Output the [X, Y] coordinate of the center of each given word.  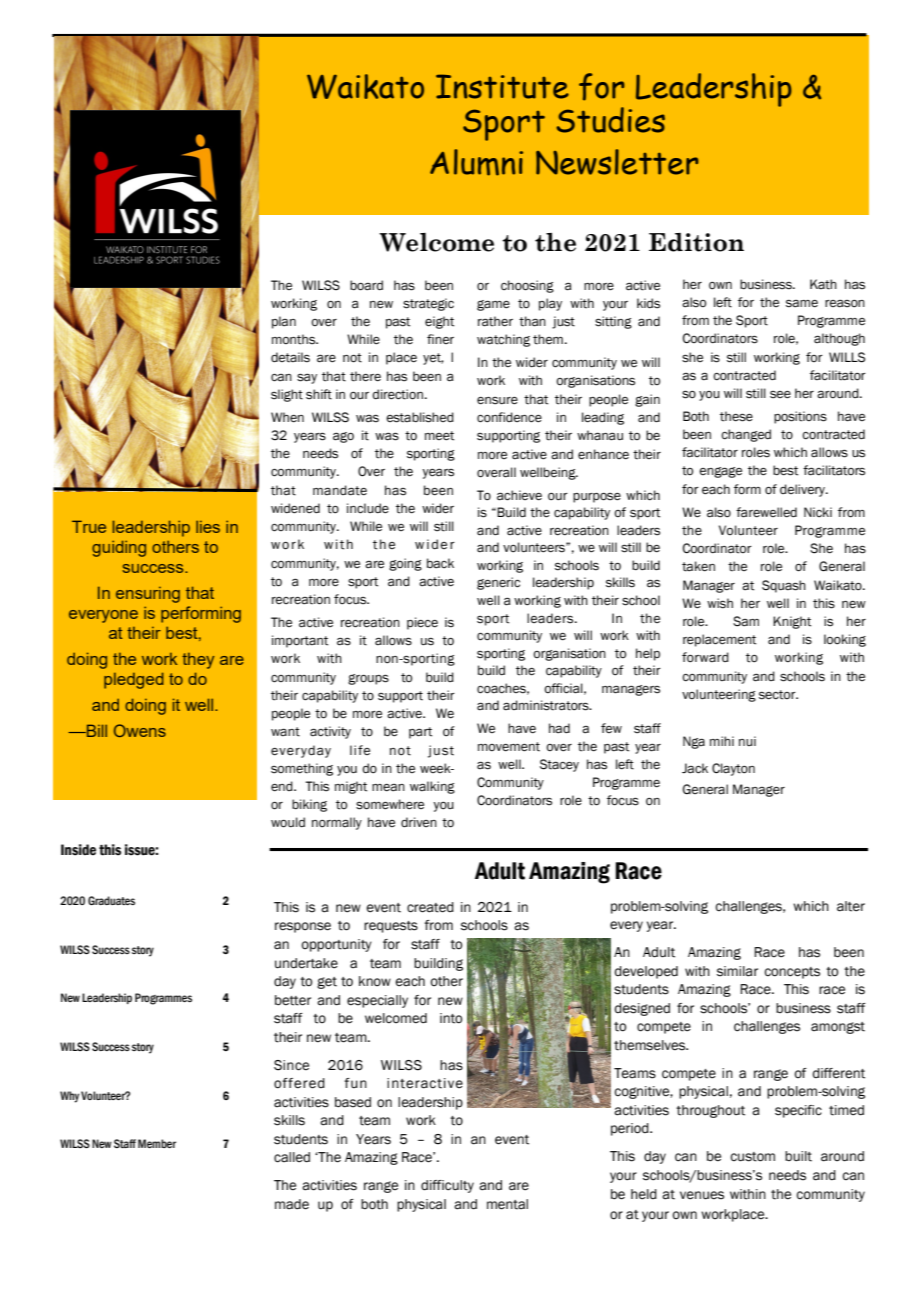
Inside [78, 850]
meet [439, 436]
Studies [610, 120]
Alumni [476, 162]
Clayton [733, 769]
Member [157, 1143]
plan [284, 322]
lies [208, 527]
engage [720, 472]
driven [419, 822]
